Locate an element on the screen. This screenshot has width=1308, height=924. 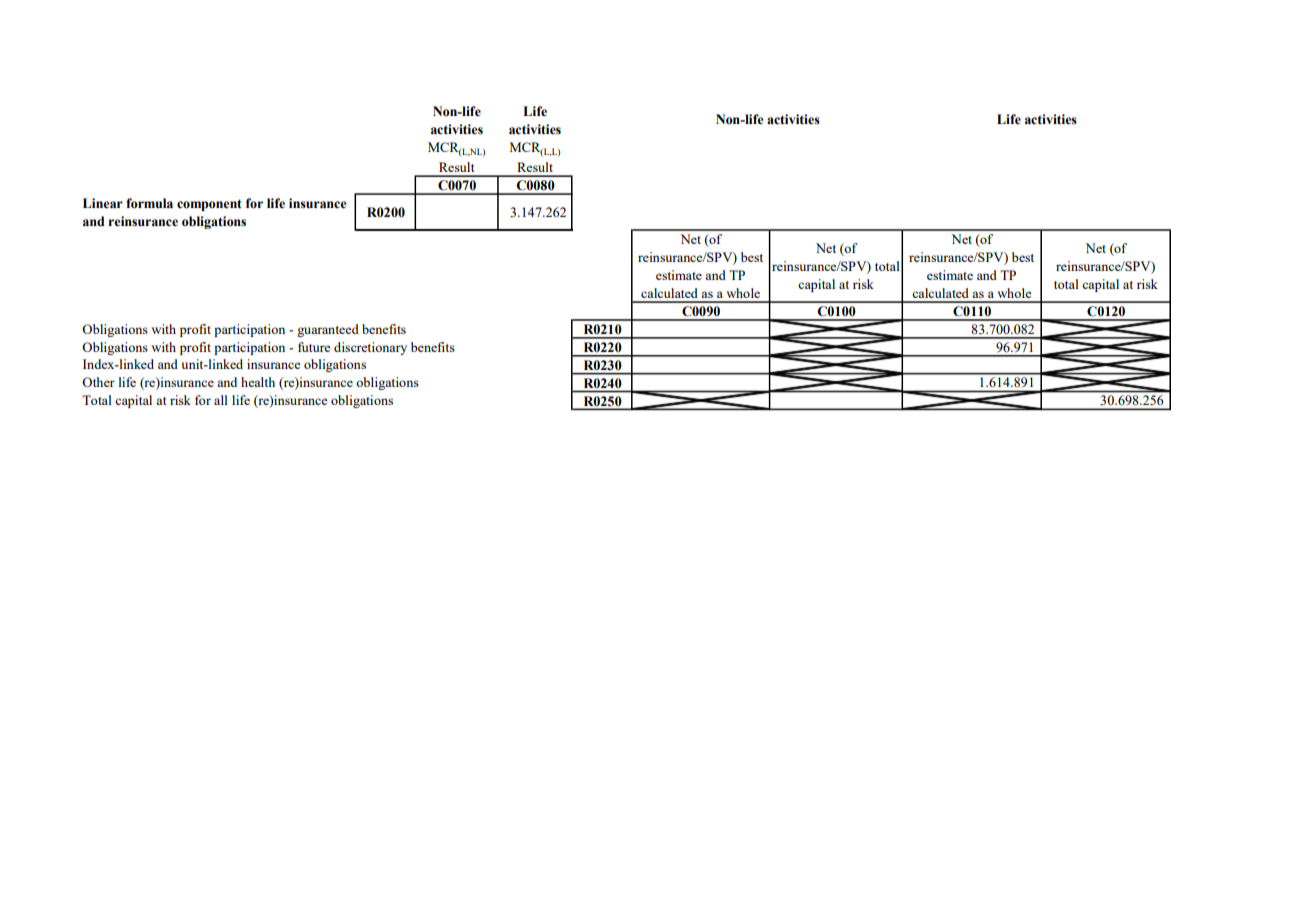
all is located at coordinates (221, 400).
